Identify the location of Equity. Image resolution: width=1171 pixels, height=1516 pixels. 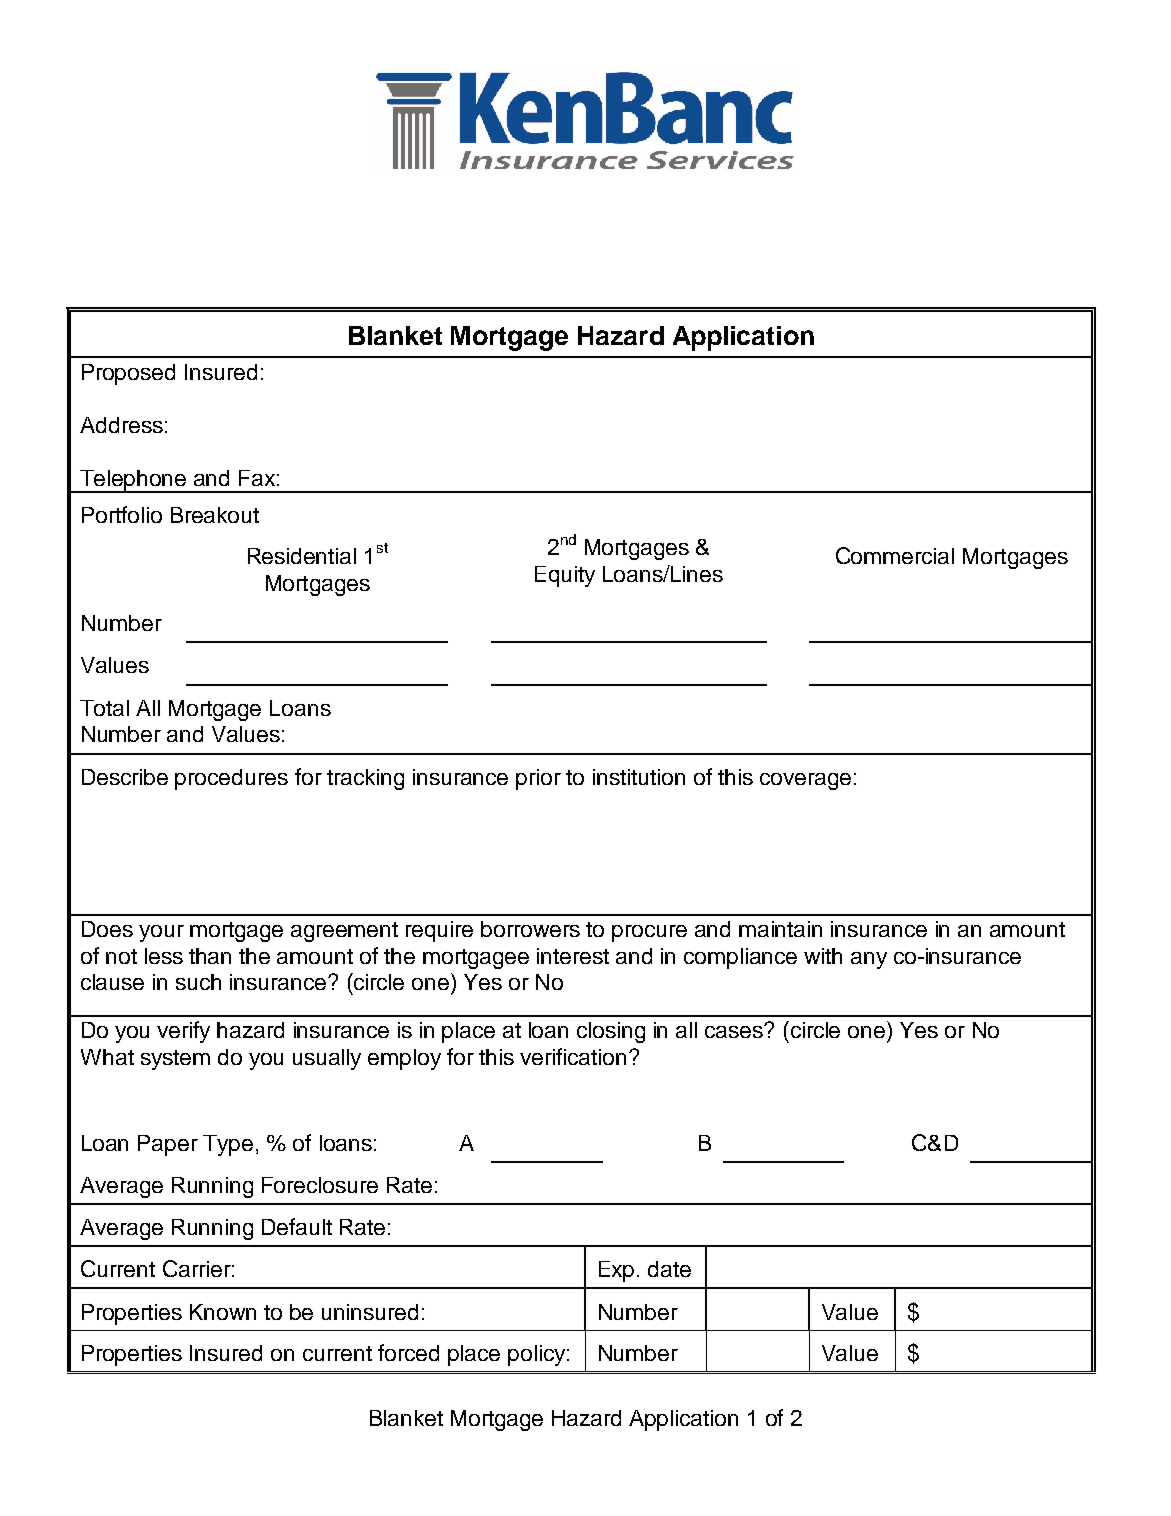
(565, 576).
